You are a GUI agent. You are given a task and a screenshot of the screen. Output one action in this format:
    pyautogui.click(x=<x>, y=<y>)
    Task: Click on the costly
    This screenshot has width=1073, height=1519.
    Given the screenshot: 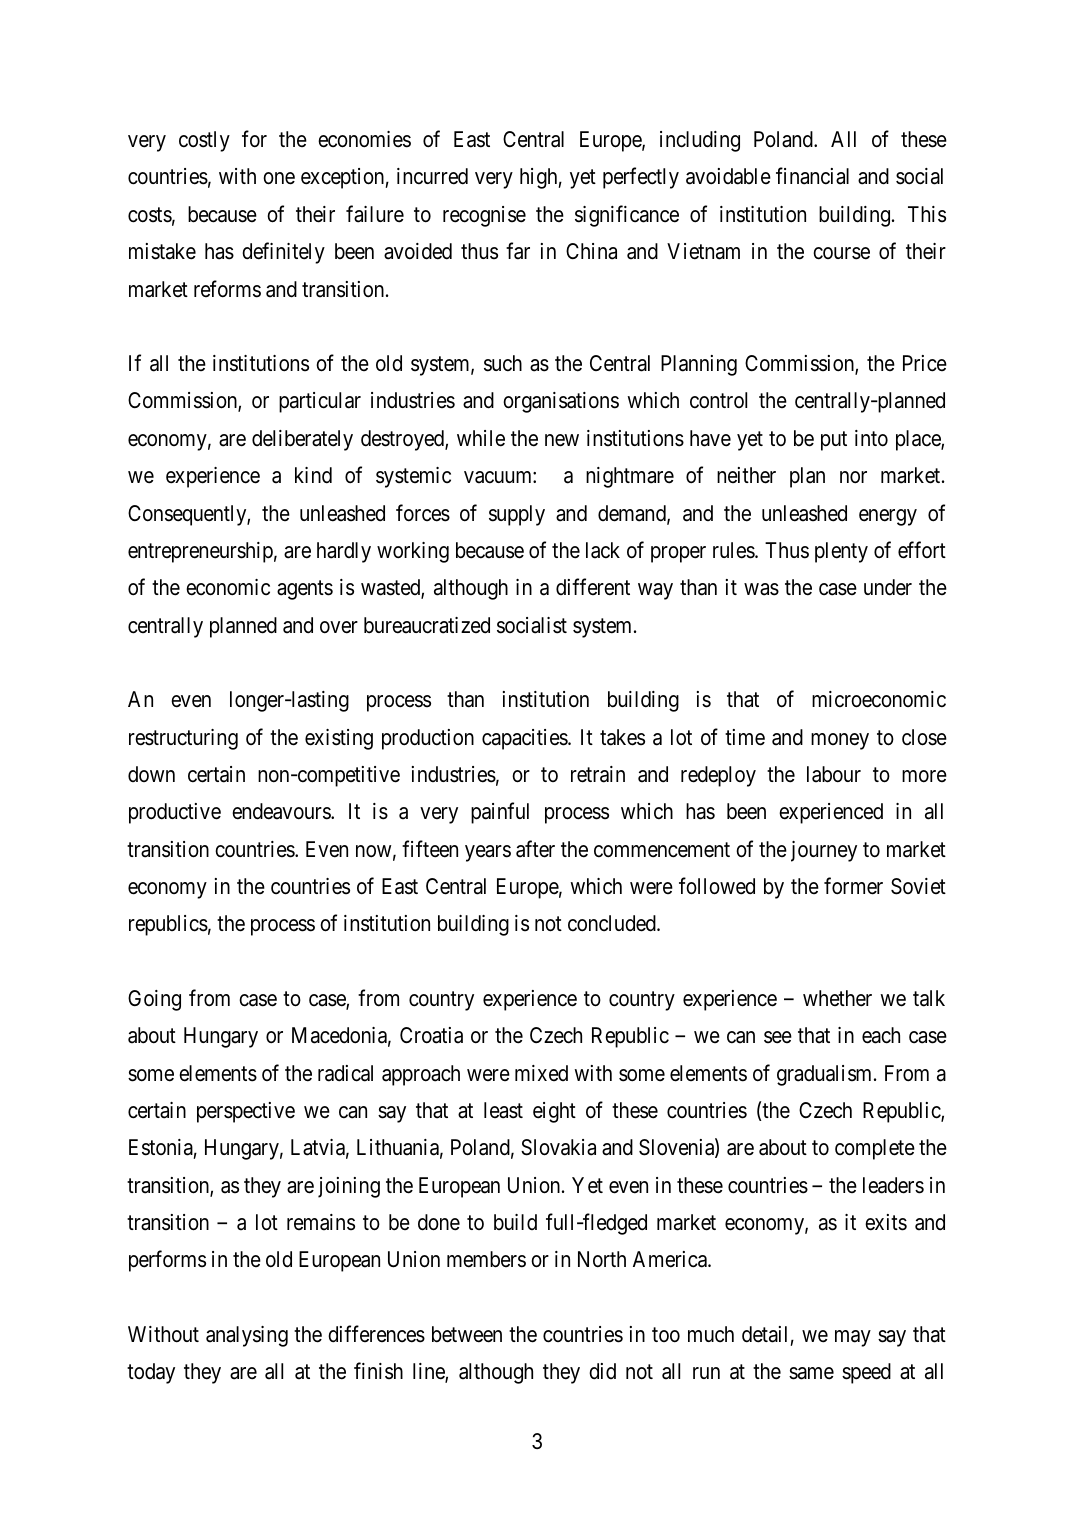 What is the action you would take?
    pyautogui.click(x=204, y=141)
